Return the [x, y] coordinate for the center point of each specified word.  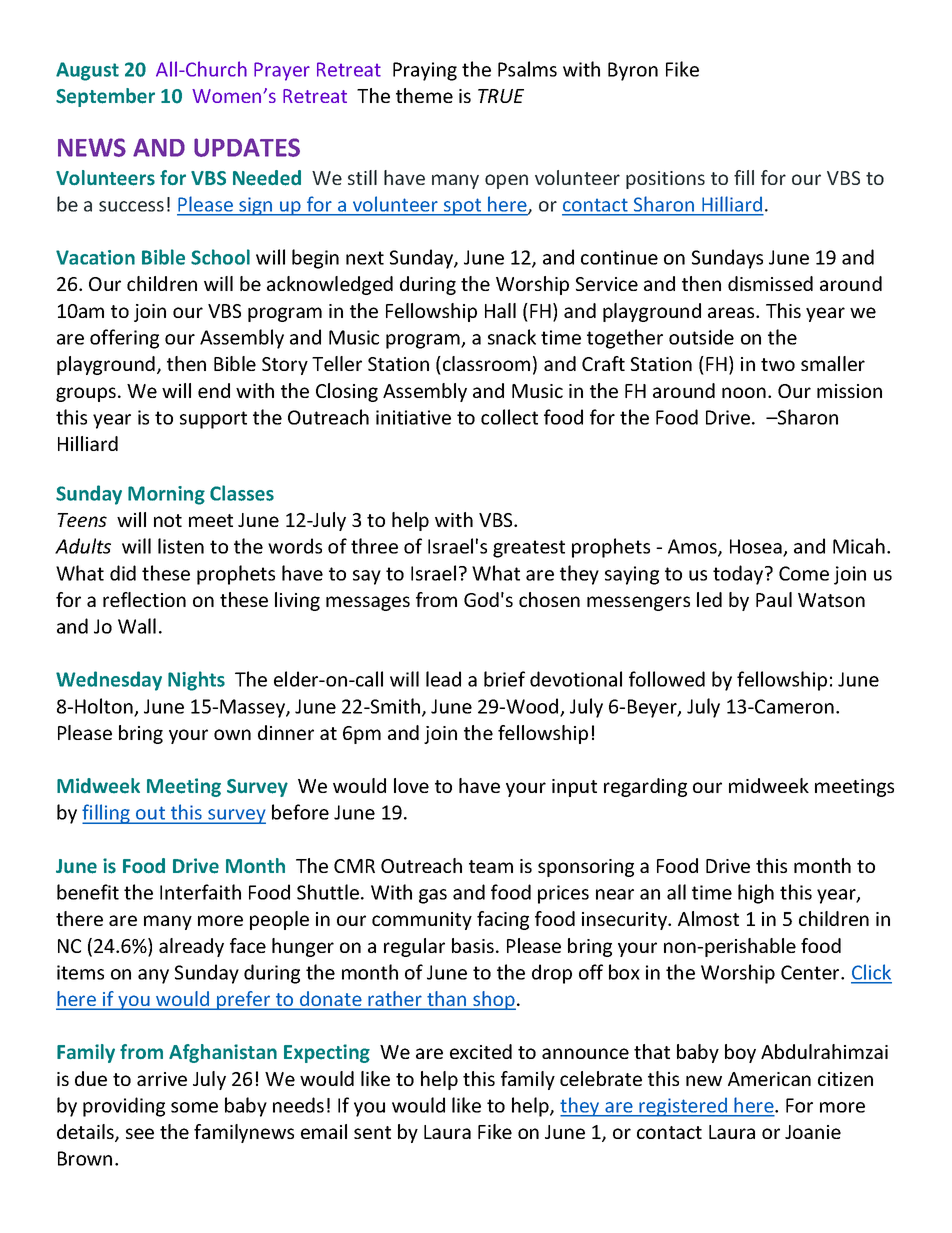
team [491, 866]
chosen [549, 599]
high [756, 894]
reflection [144, 599]
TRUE [501, 96]
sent [372, 1132]
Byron [633, 71]
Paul [774, 599]
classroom [486, 363]
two [778, 364]
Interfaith [200, 892]
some [194, 1107]
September [105, 97]
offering [124, 339]
